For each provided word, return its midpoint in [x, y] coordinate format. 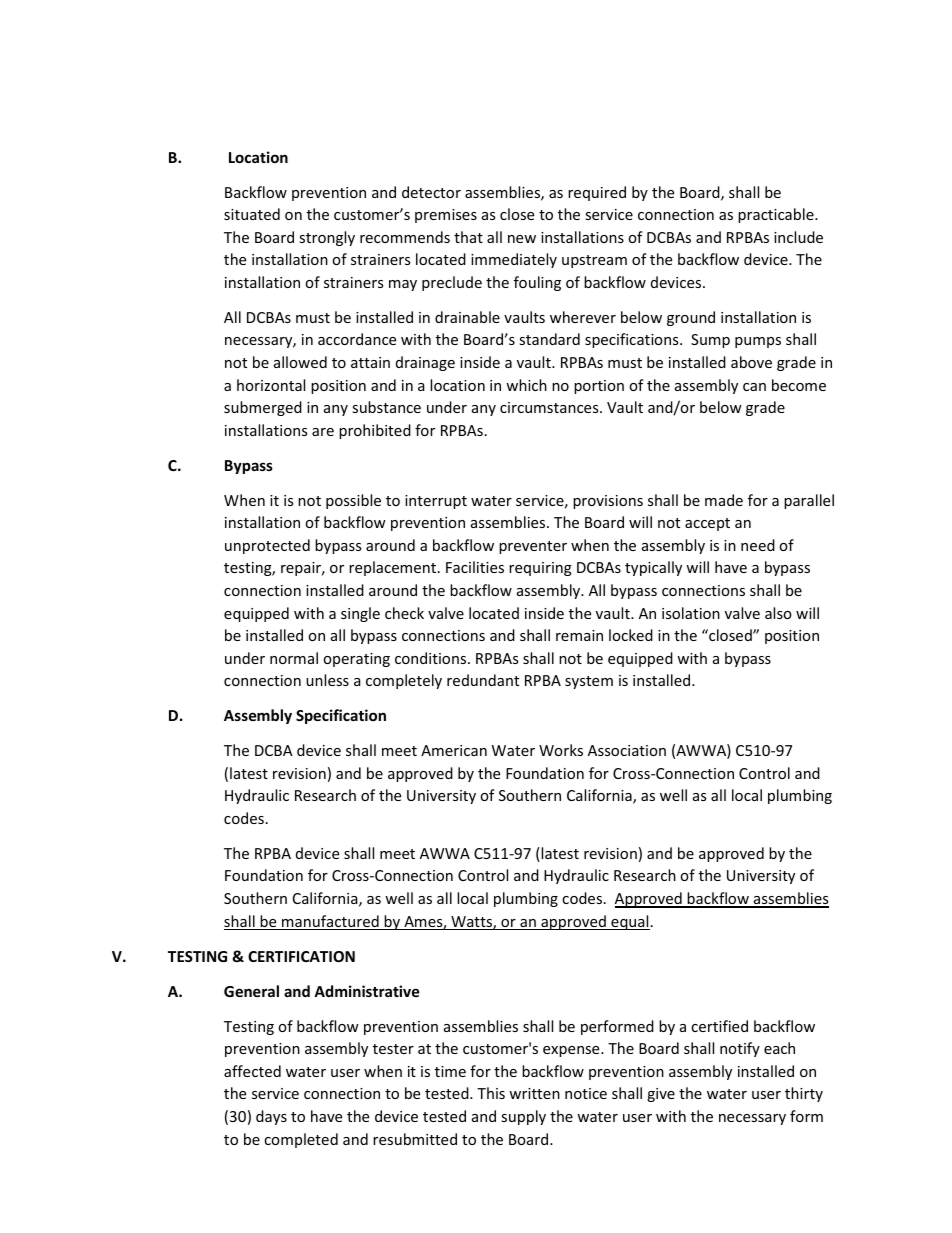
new [522, 239]
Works [561, 750]
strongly [327, 238]
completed [301, 1140]
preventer [533, 547]
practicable [777, 215]
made [724, 500]
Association [627, 750]
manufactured [330, 922]
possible [353, 501]
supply [523, 1117]
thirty [804, 1094]
